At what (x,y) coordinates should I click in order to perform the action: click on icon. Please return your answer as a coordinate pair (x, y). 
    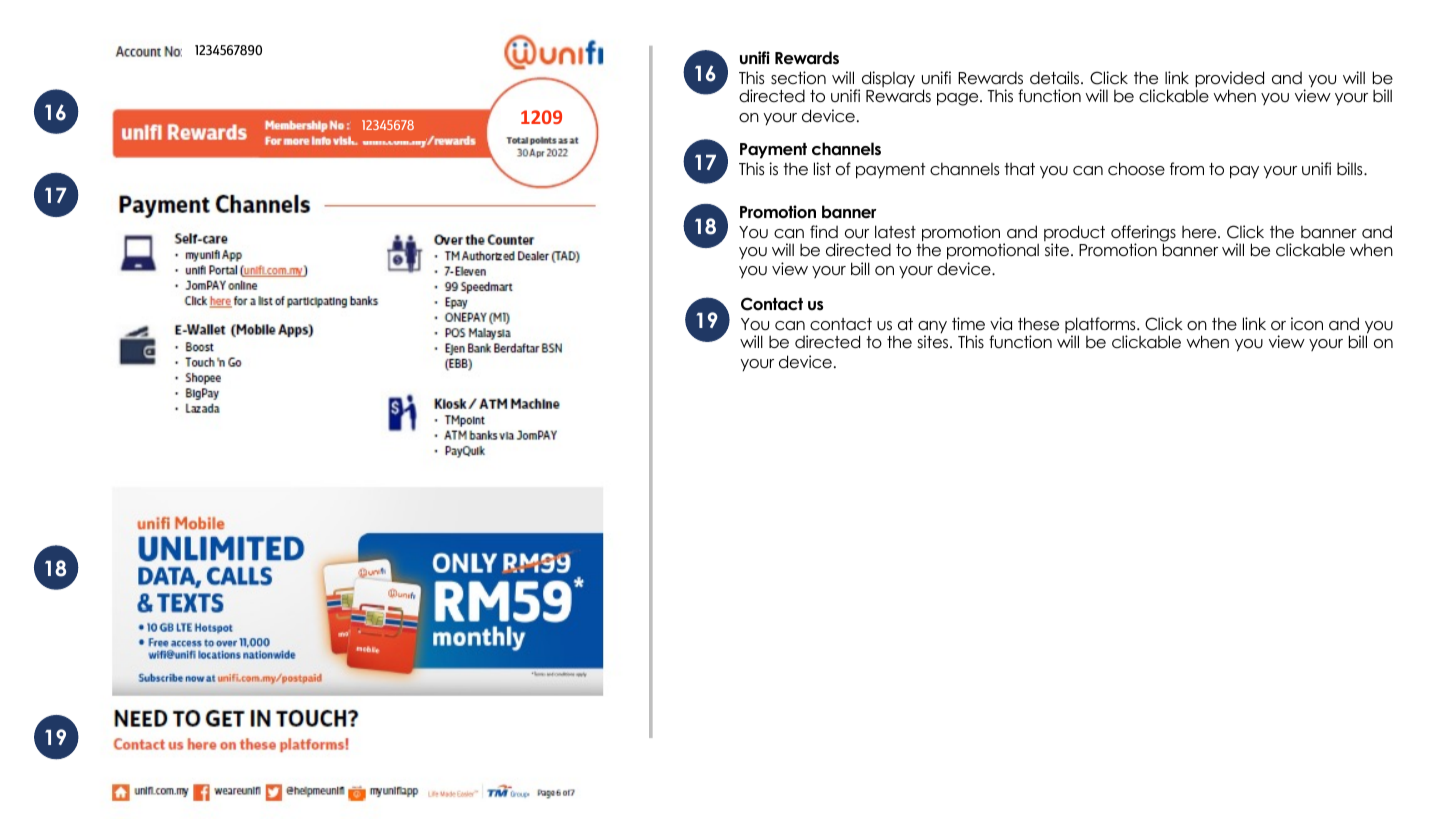
    Looking at the image, I should click on (1307, 324).
